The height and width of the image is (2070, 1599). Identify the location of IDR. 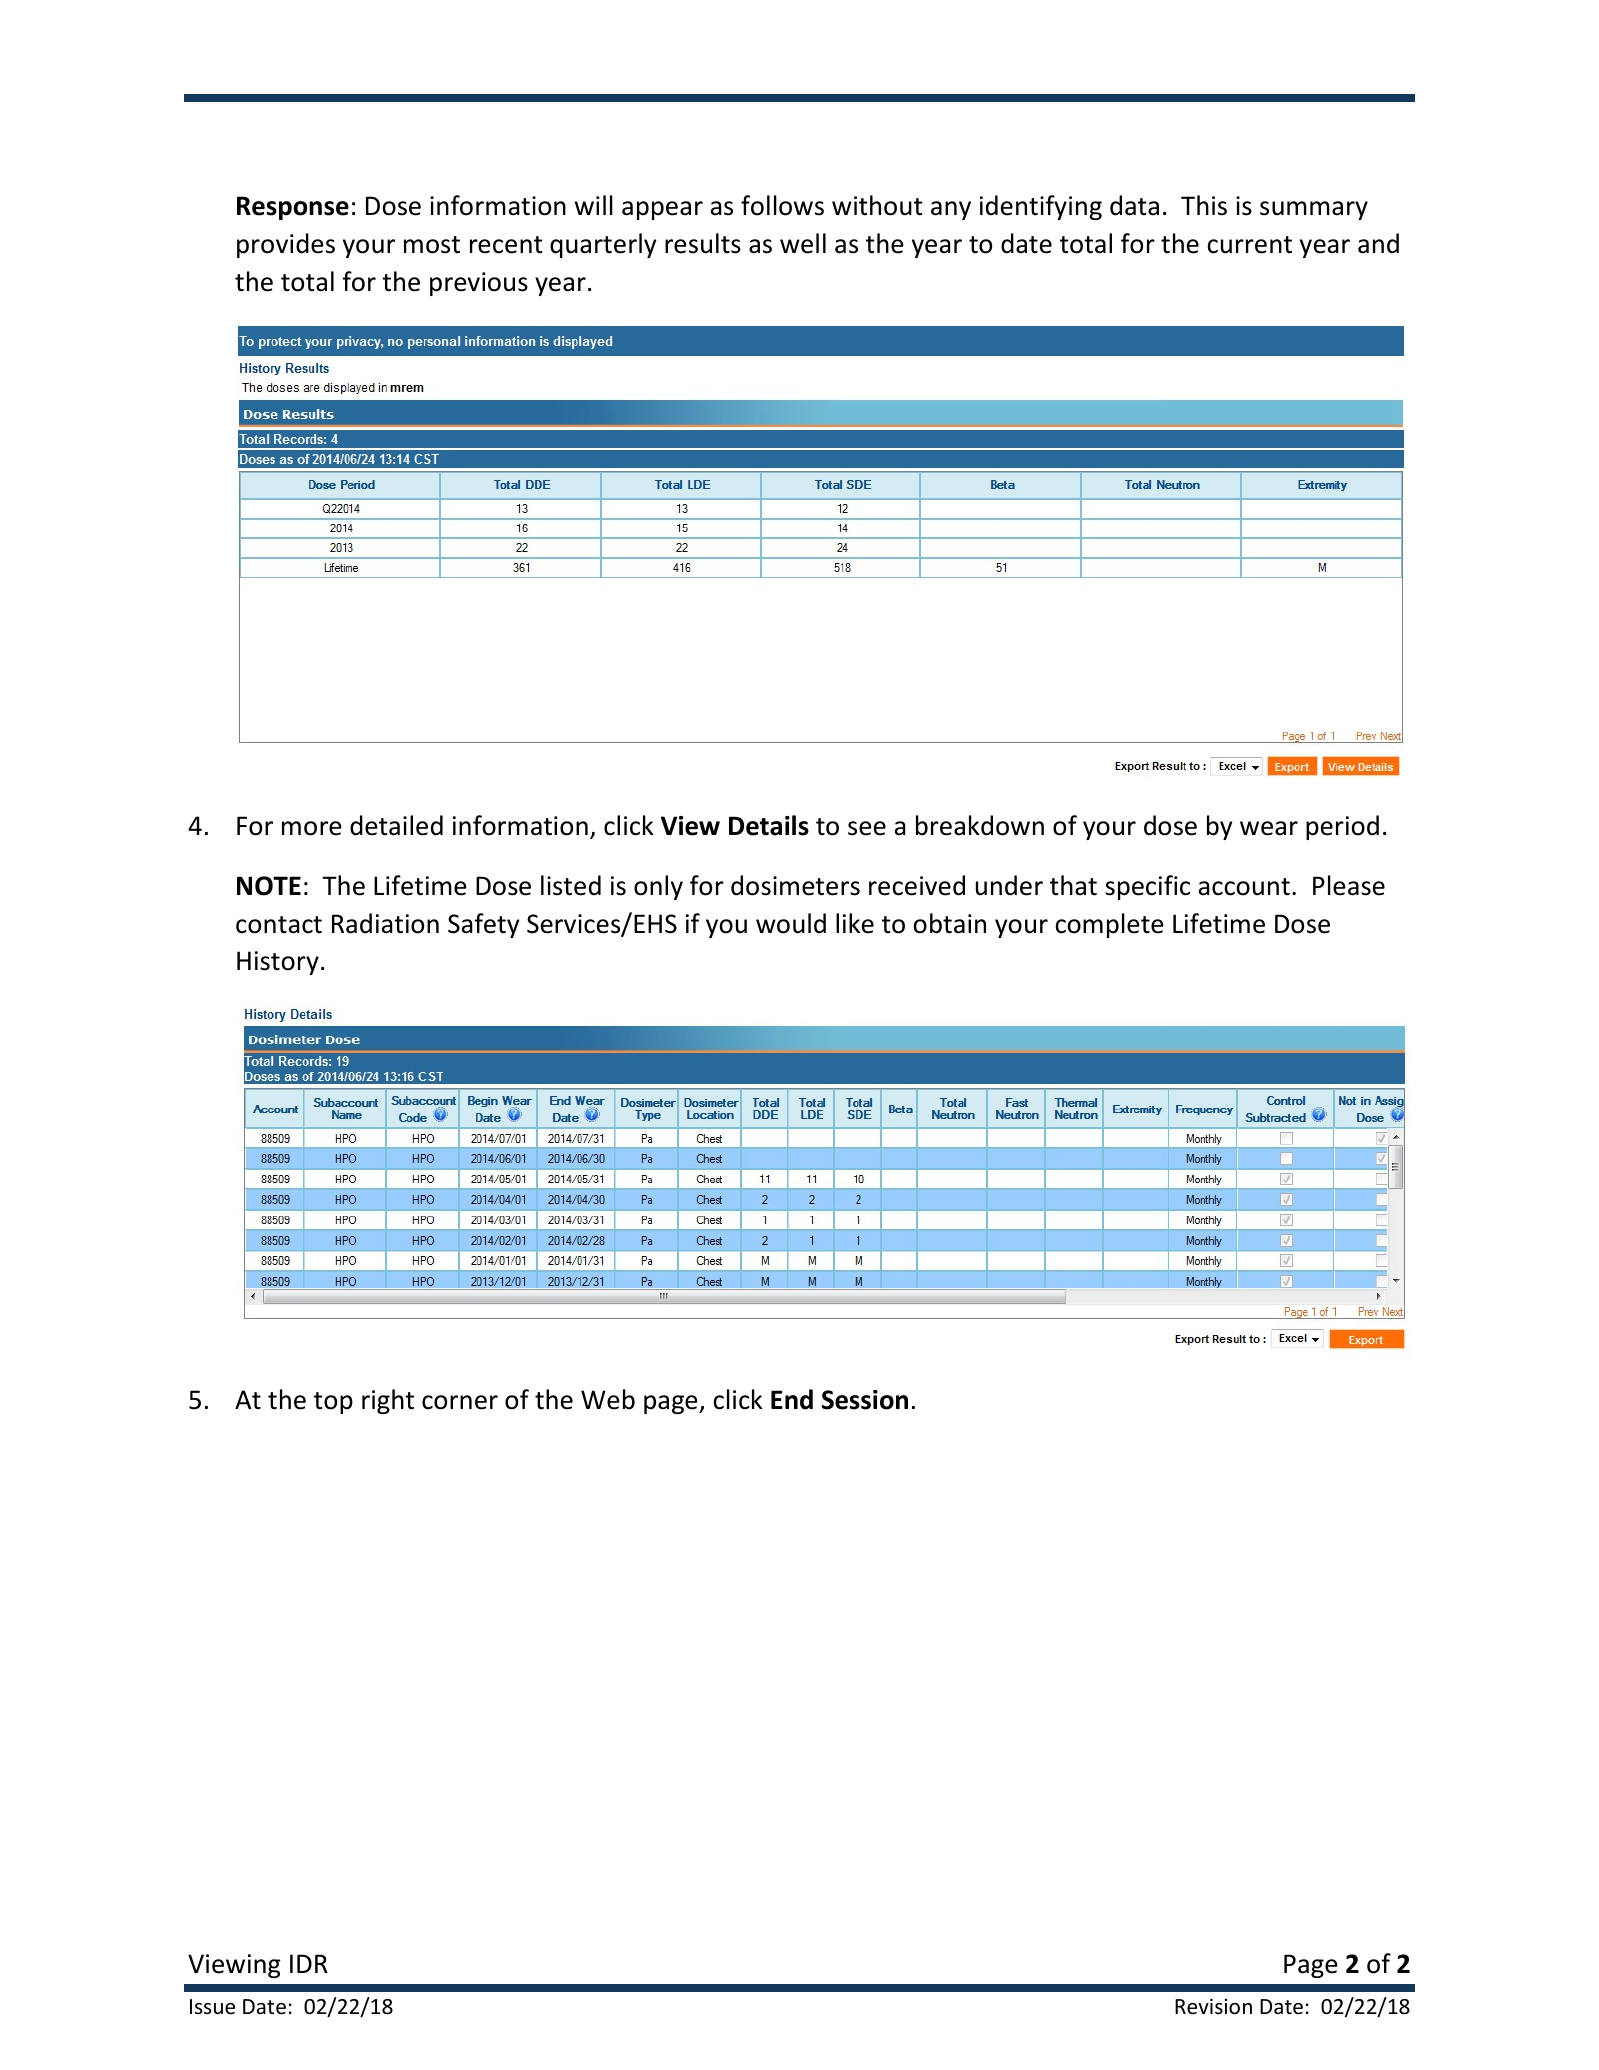
(309, 1963).
